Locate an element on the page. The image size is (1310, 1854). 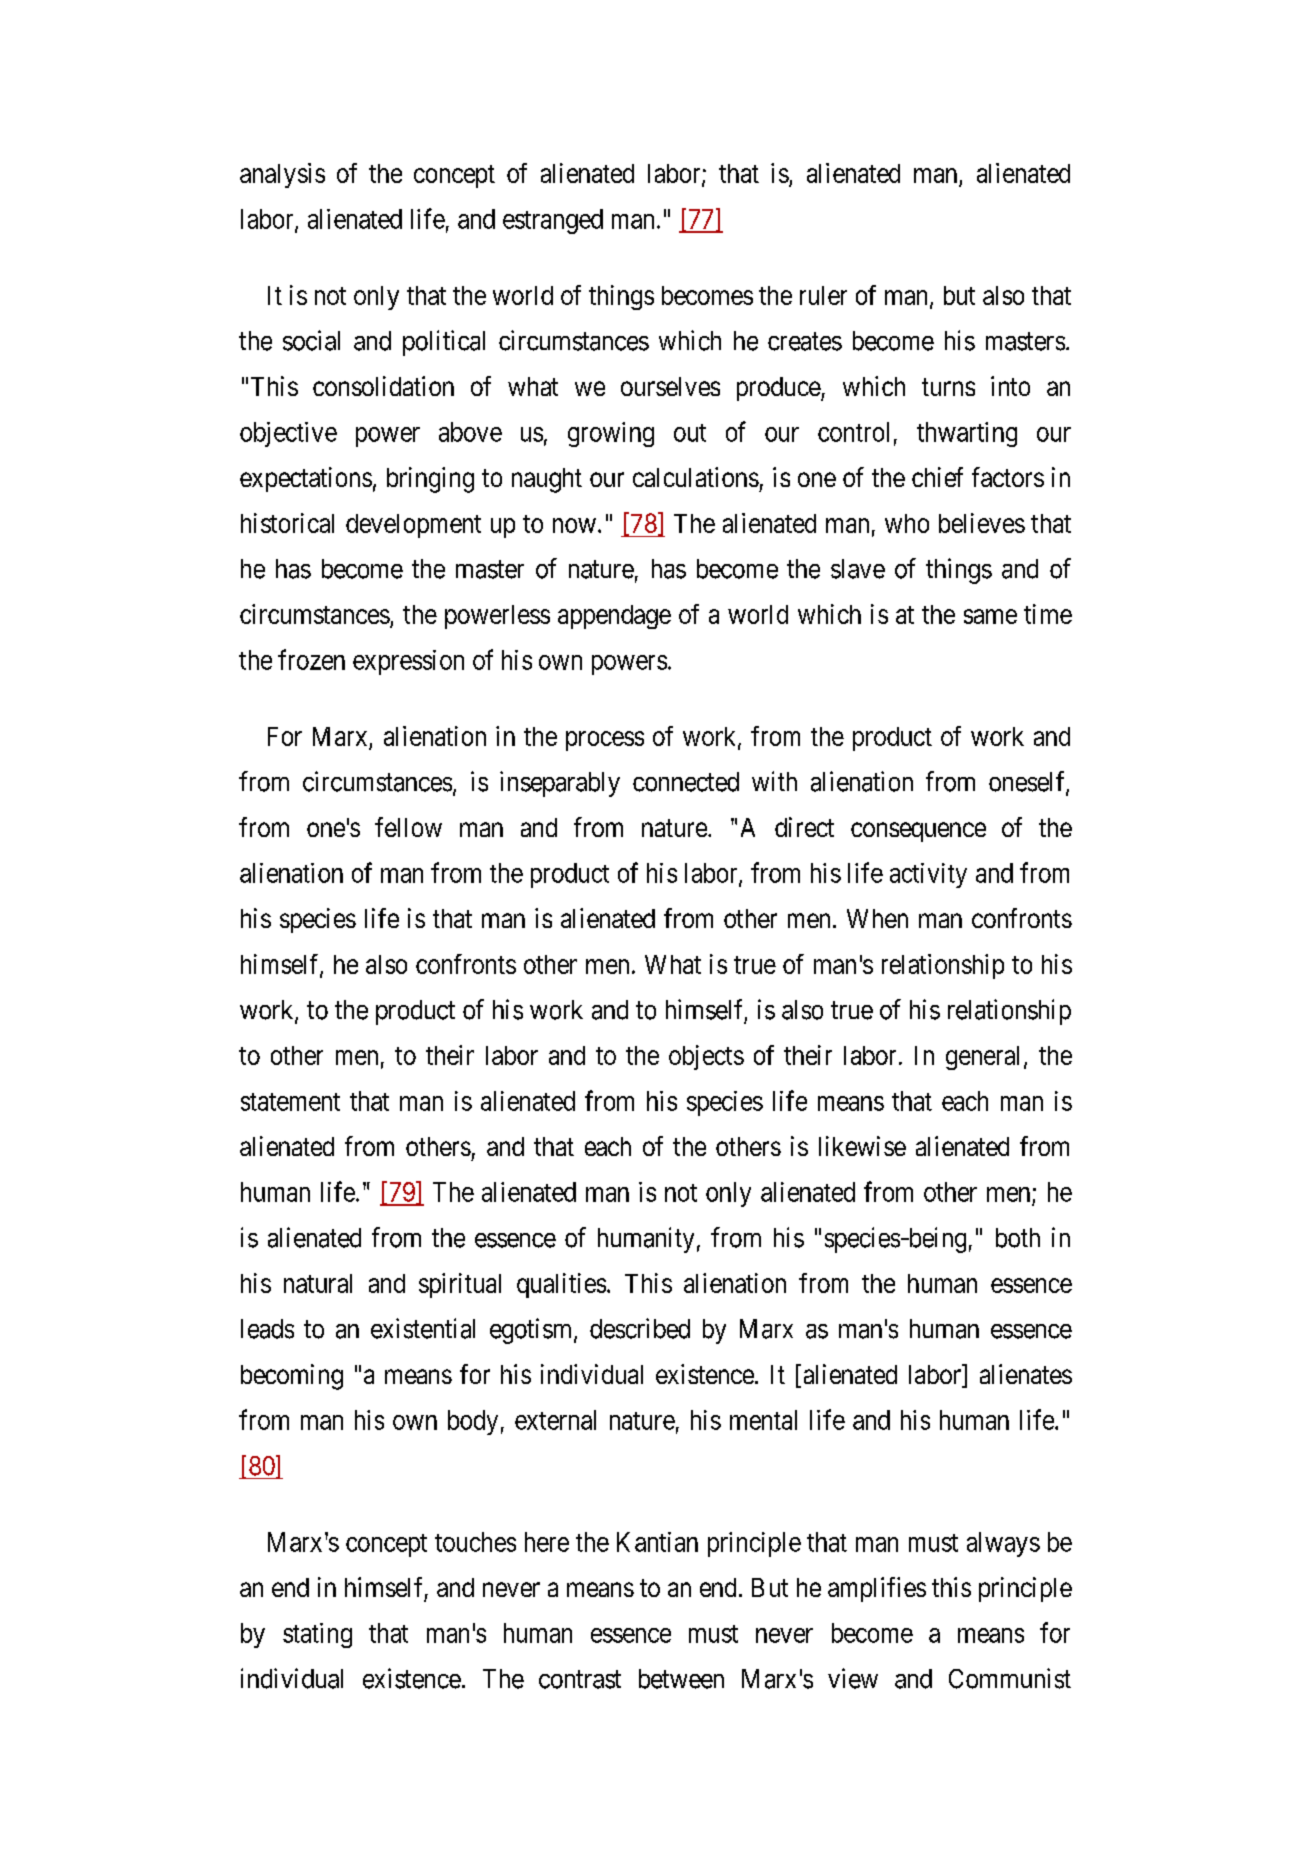
ruler is located at coordinates (823, 295).
